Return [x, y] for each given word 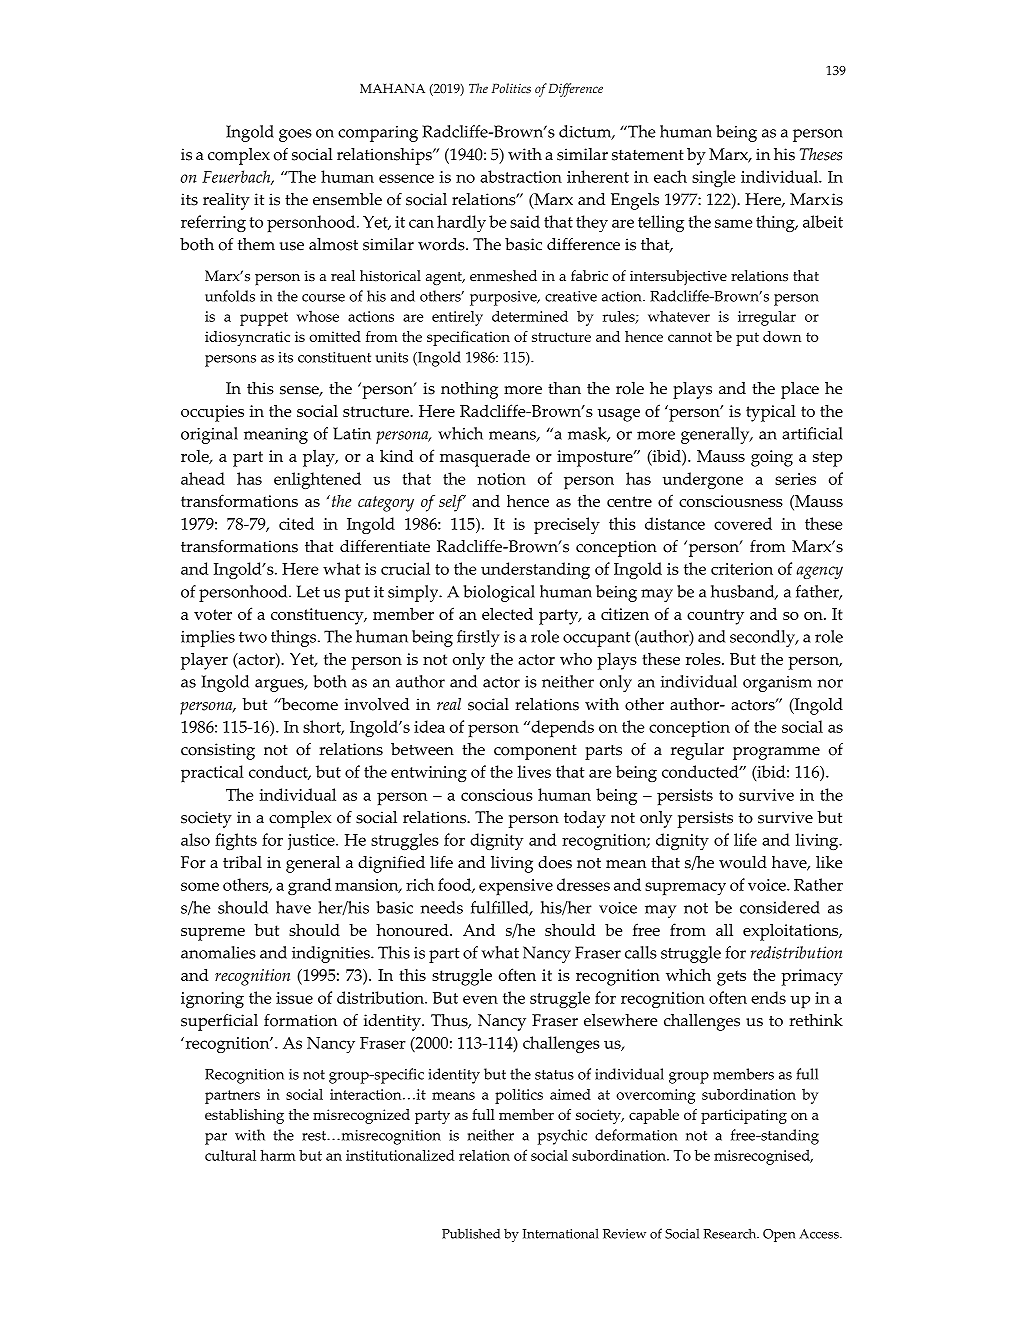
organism [777, 684]
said [525, 221]
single [713, 178]
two [253, 637]
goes [295, 135]
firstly [478, 638]
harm [278, 1155]
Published [471, 1233]
